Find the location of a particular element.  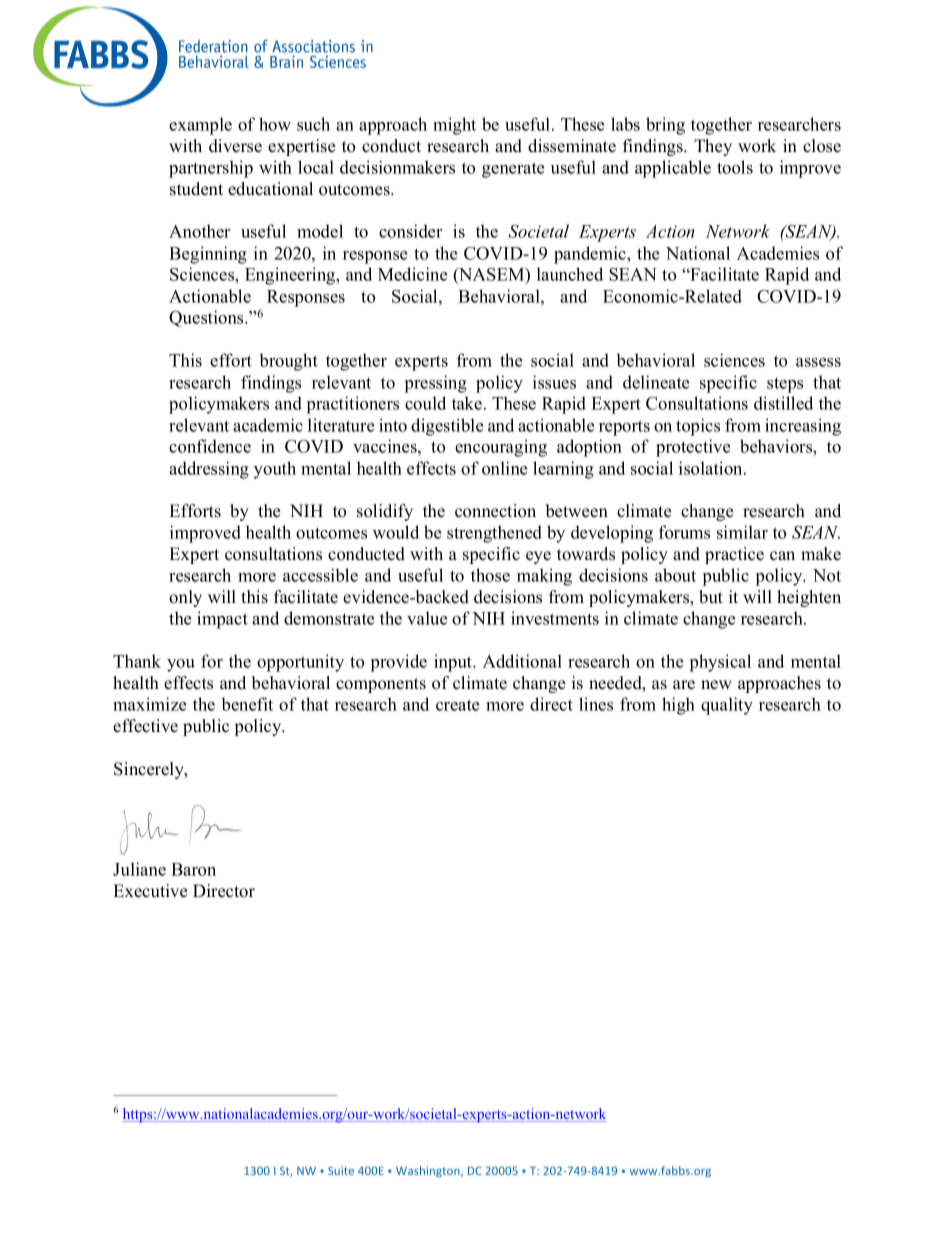

academic is located at coordinates (268, 425).
